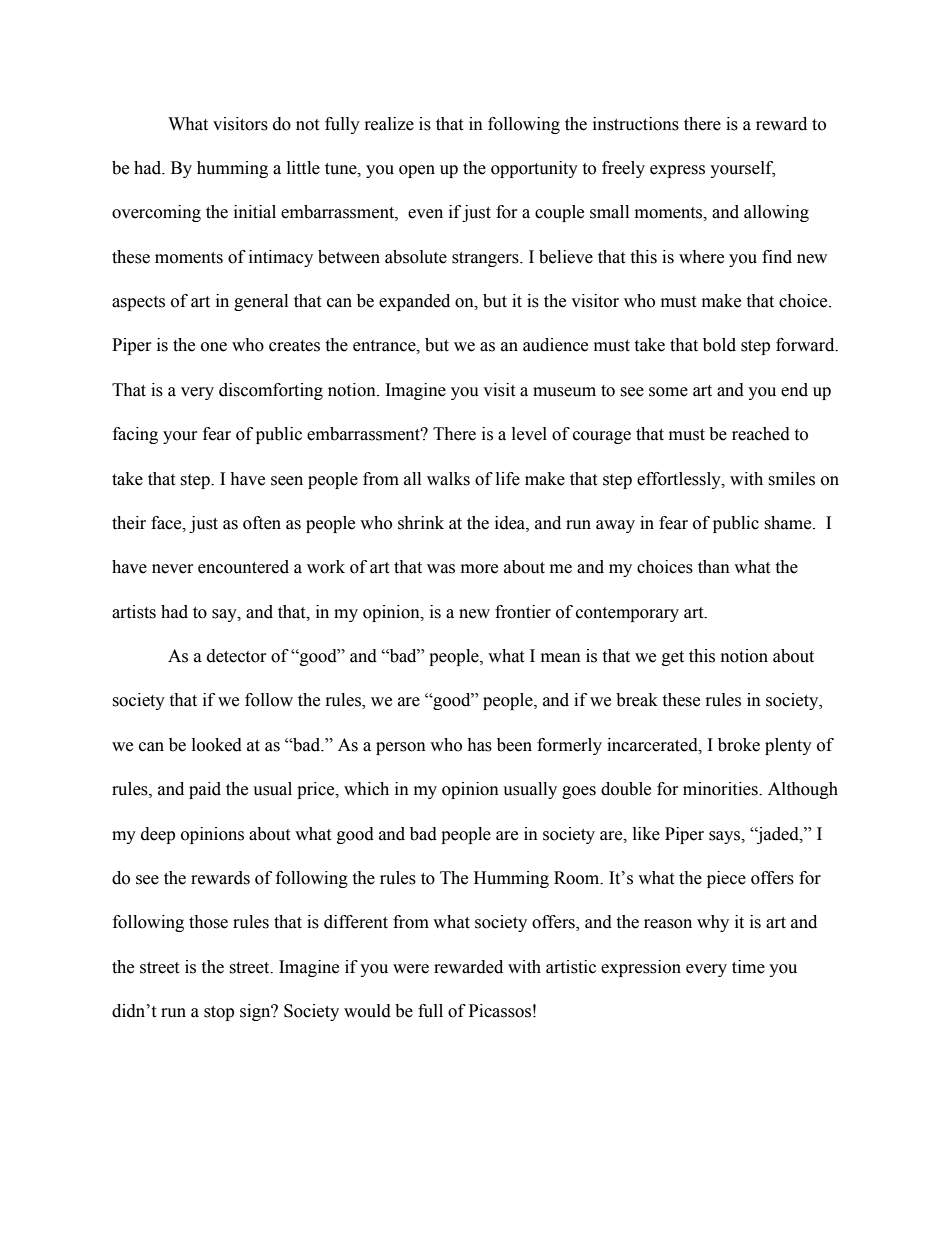 The image size is (952, 1233). What do you see at coordinates (214, 347) in the image?
I see `one` at bounding box center [214, 347].
